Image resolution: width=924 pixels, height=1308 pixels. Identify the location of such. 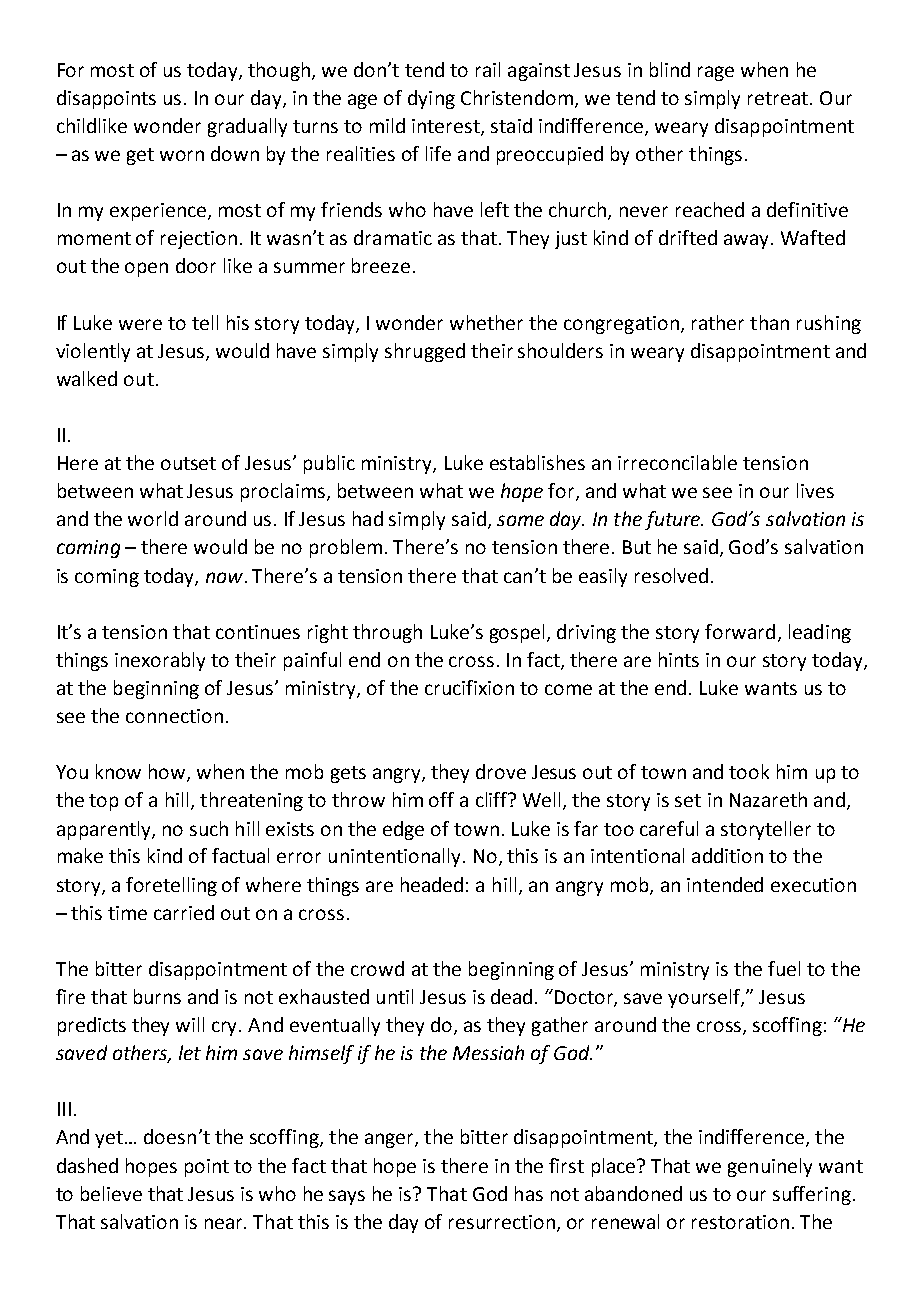
(209, 828).
